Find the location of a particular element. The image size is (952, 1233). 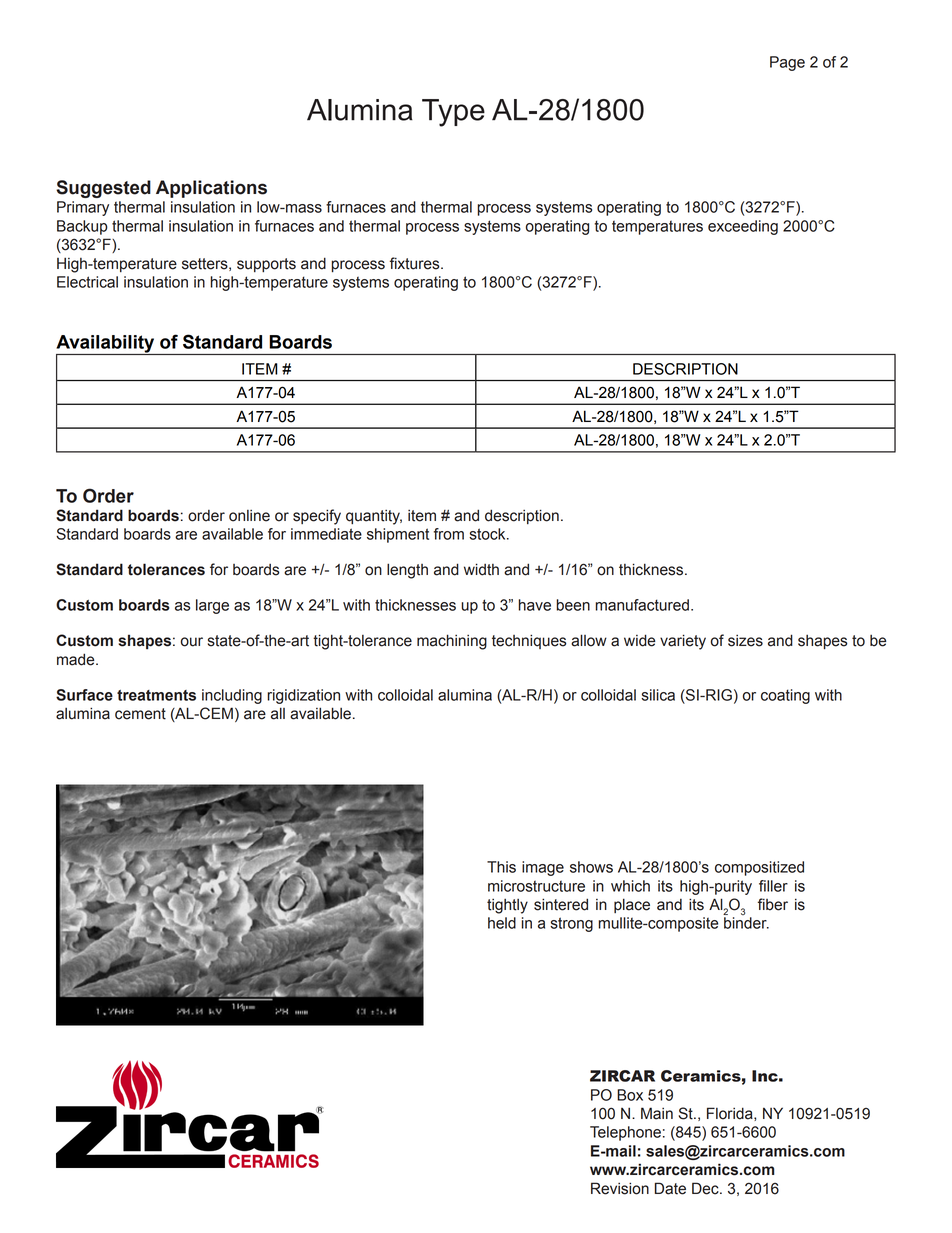

machining is located at coordinates (452, 642).
